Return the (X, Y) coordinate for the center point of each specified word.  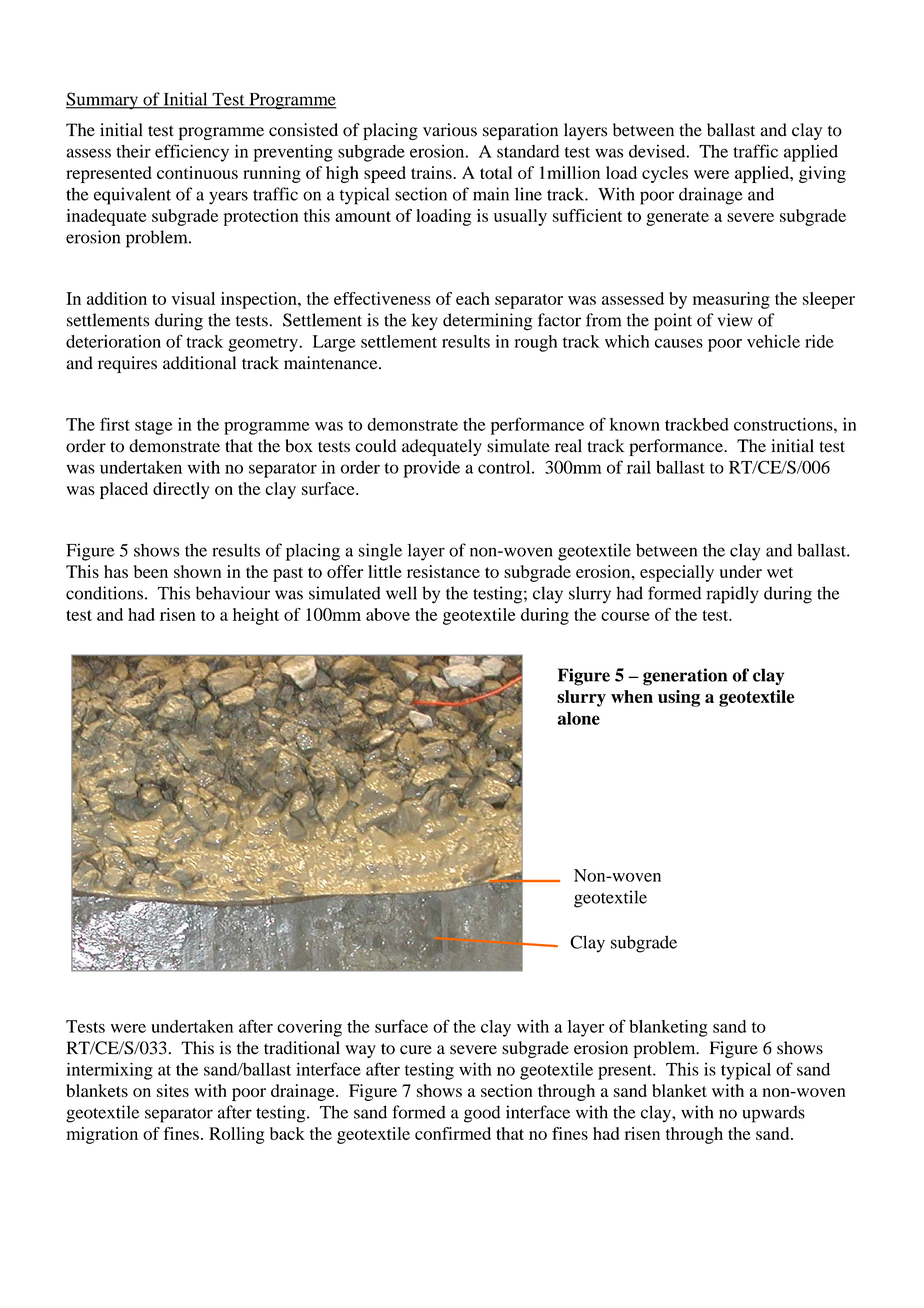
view (735, 320)
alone (579, 718)
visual (193, 298)
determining (487, 322)
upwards (773, 1114)
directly (181, 490)
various (450, 130)
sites (173, 1090)
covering (309, 1028)
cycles (665, 174)
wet (780, 572)
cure (416, 1050)
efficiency (192, 153)
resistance (443, 571)
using (679, 698)
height (256, 616)
